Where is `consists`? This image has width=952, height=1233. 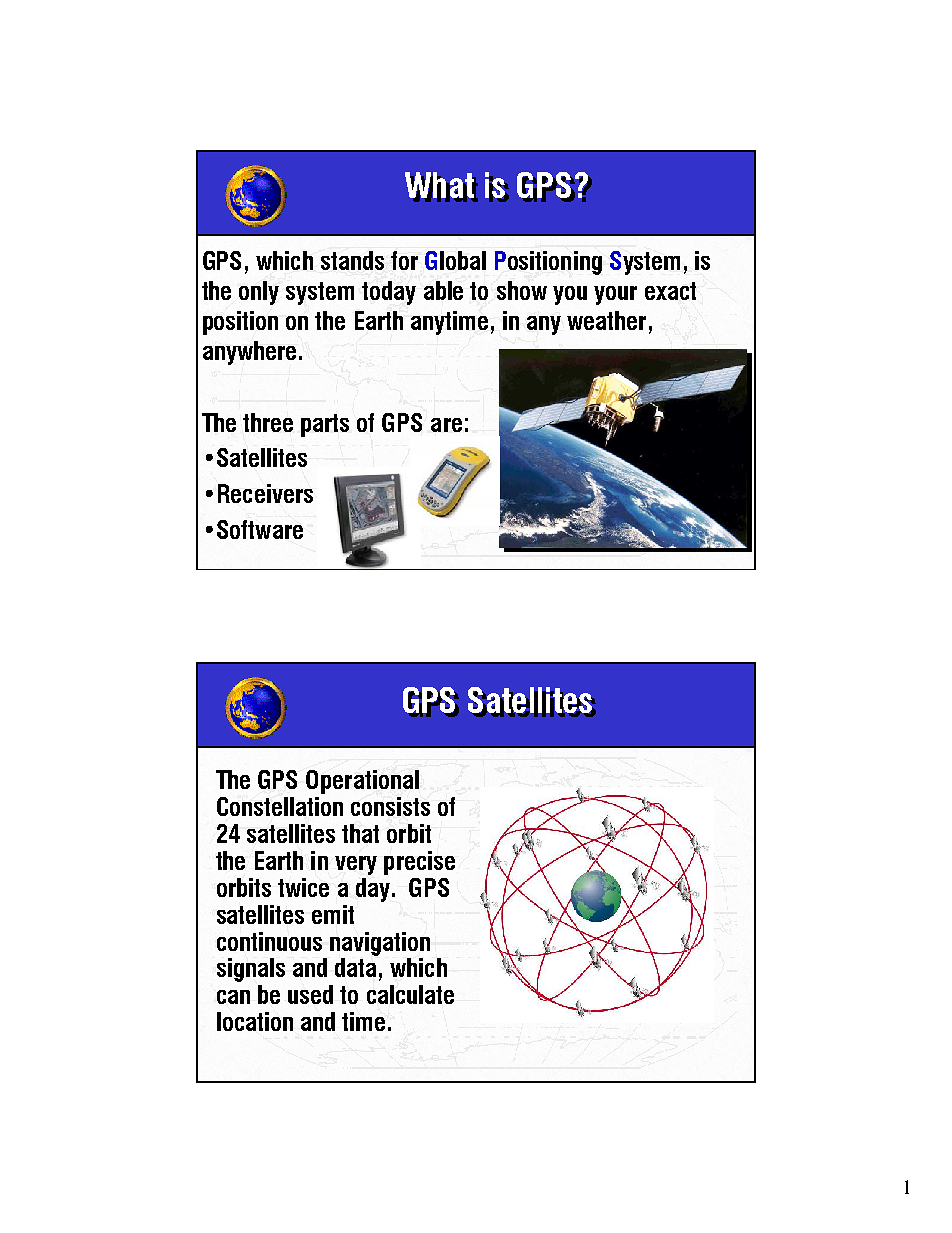
consists is located at coordinates (390, 806).
